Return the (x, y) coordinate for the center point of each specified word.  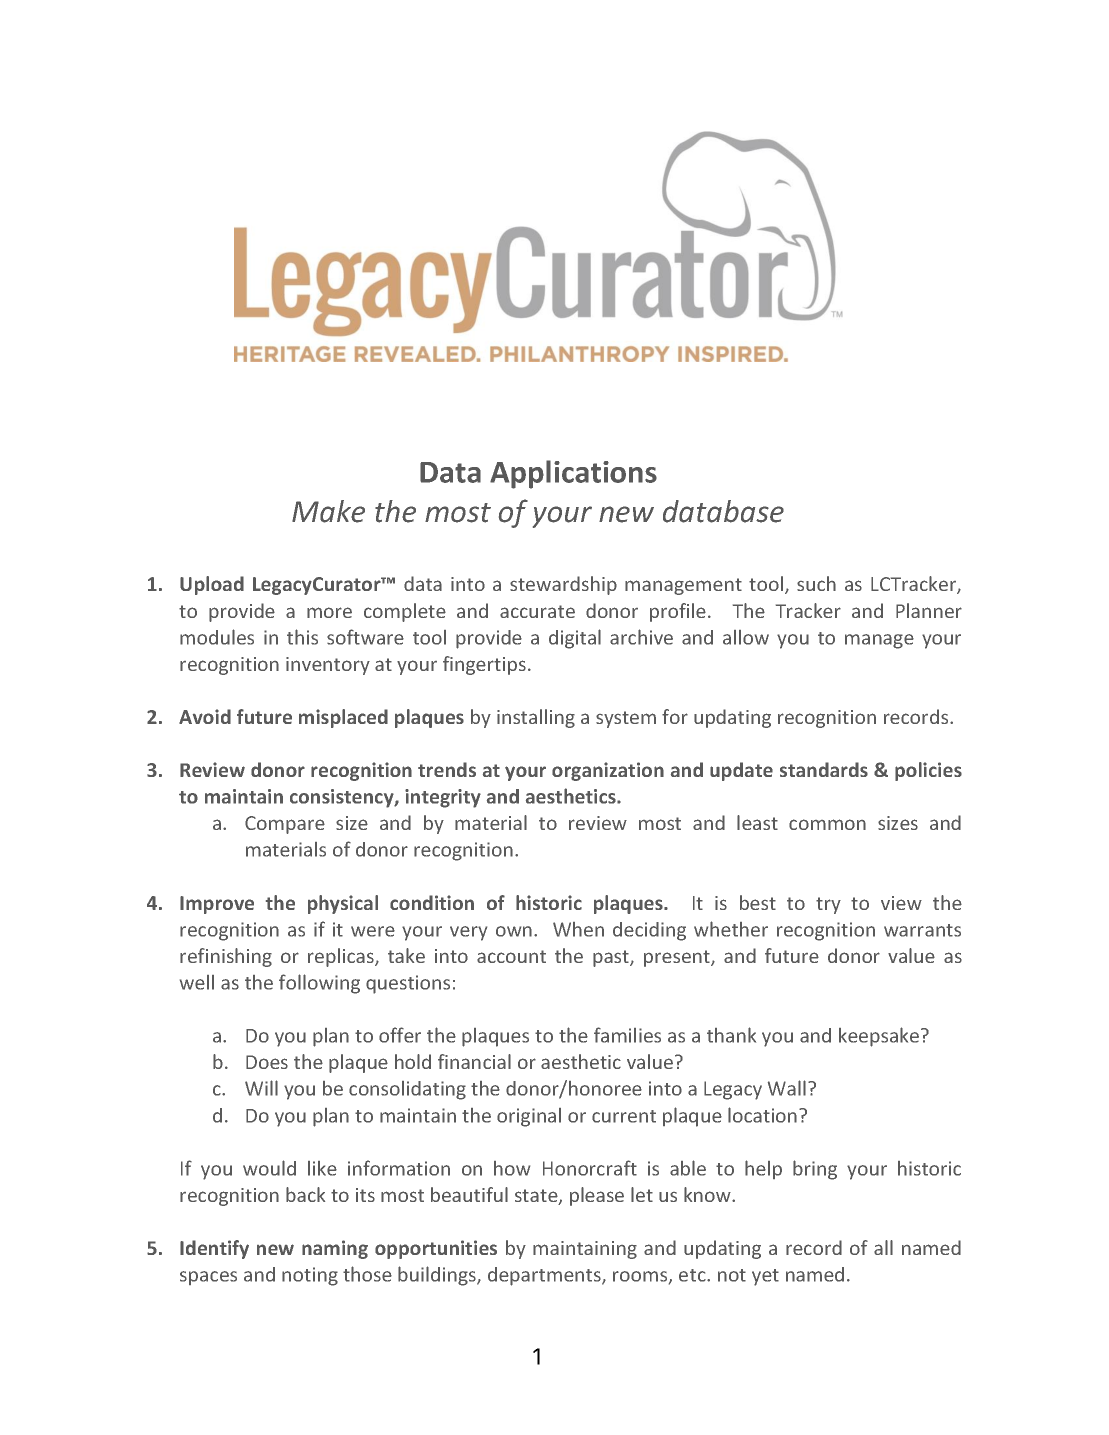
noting (310, 1276)
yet (765, 1277)
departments (545, 1276)
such (816, 583)
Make (328, 511)
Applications (573, 474)
